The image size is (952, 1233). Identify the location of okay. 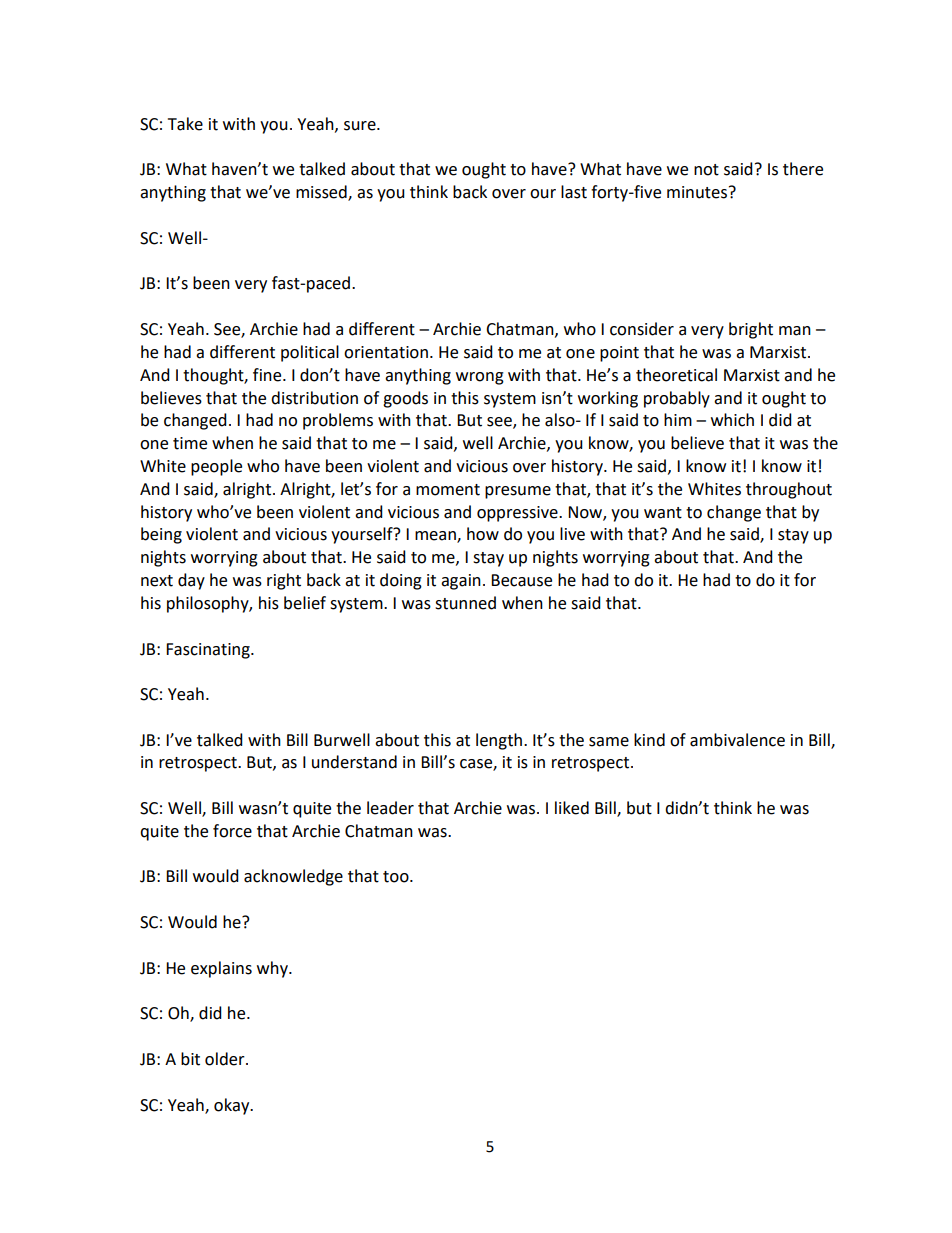
(233, 1106).
